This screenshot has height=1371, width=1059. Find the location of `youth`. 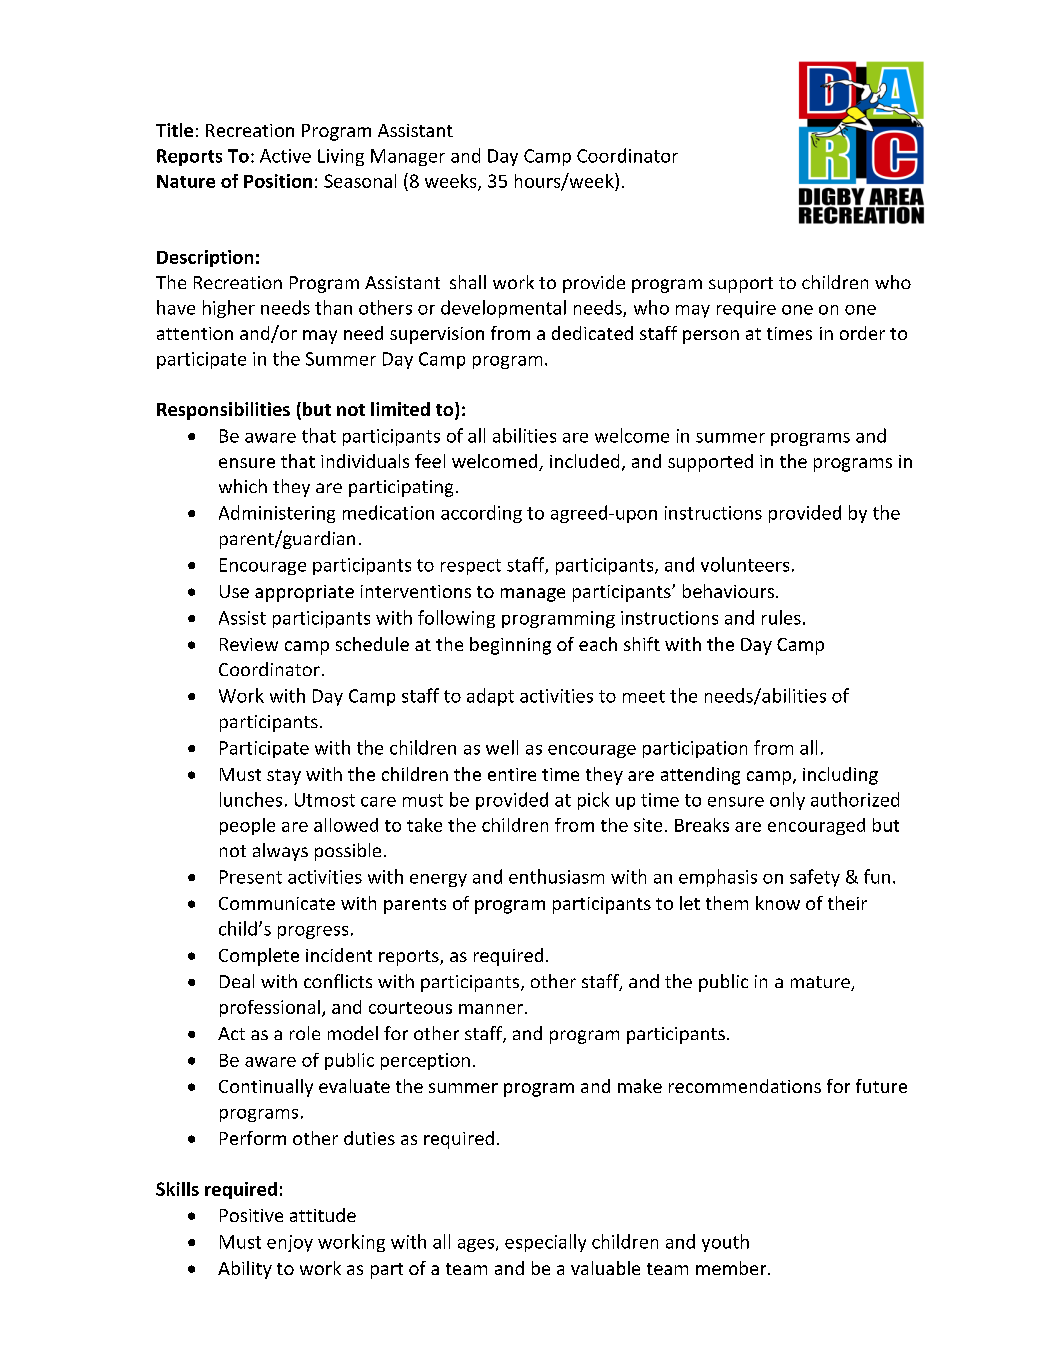

youth is located at coordinates (725, 1243).
